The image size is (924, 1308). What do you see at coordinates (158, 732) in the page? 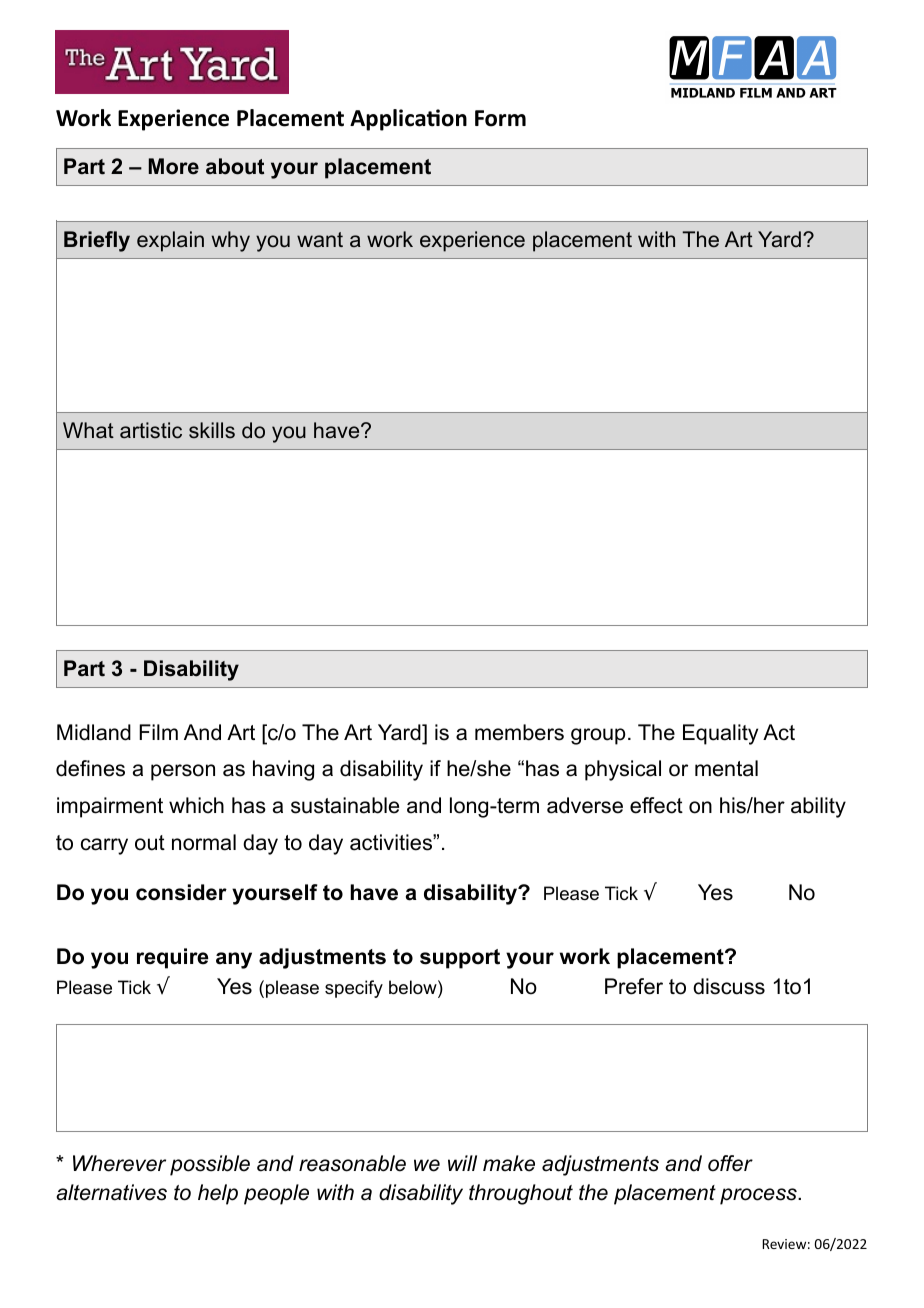
I see `Film` at bounding box center [158, 732].
